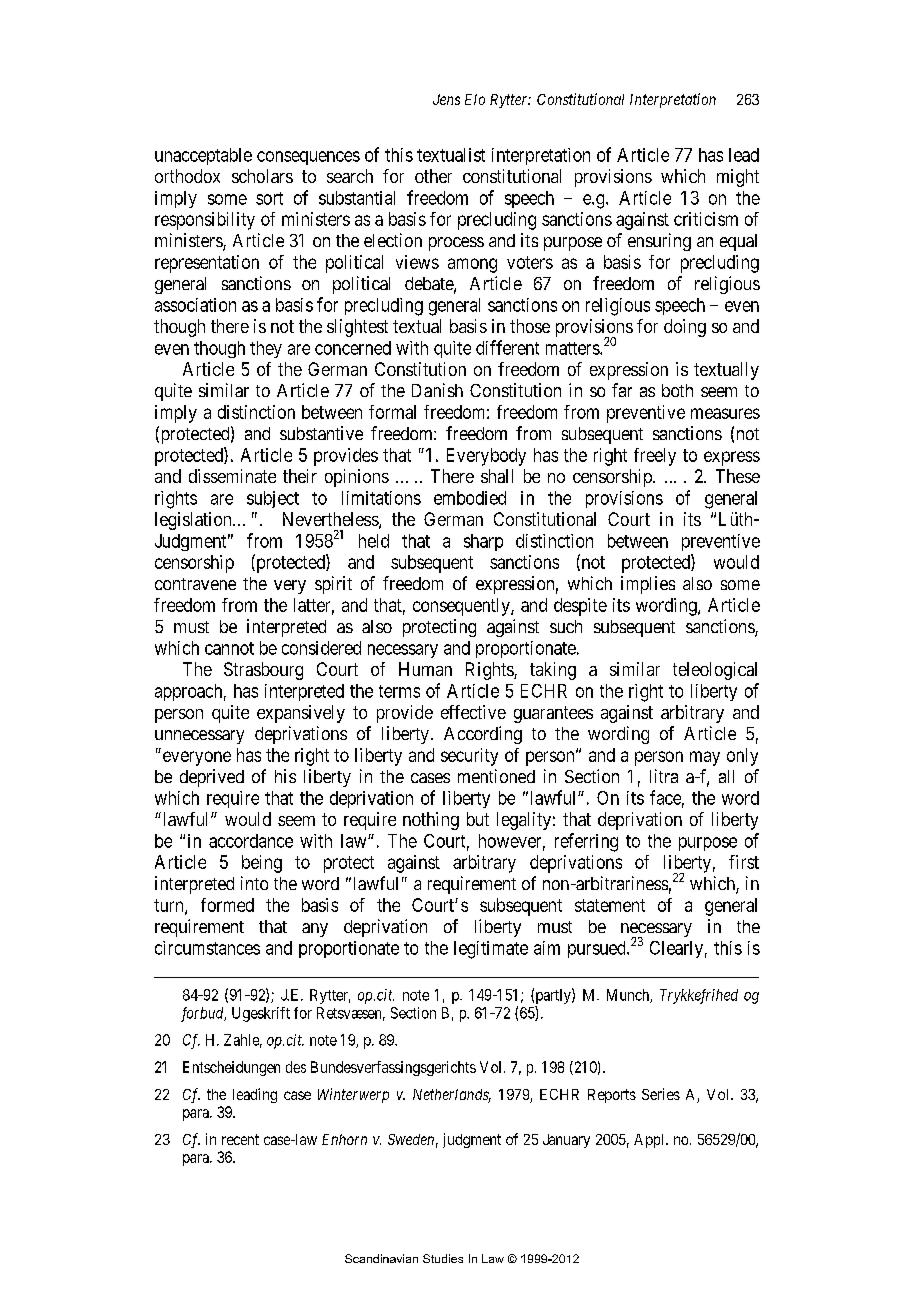 This document has height=1308, width=924. What do you see at coordinates (443, 1258) in the document?
I see `Studies` at bounding box center [443, 1258].
